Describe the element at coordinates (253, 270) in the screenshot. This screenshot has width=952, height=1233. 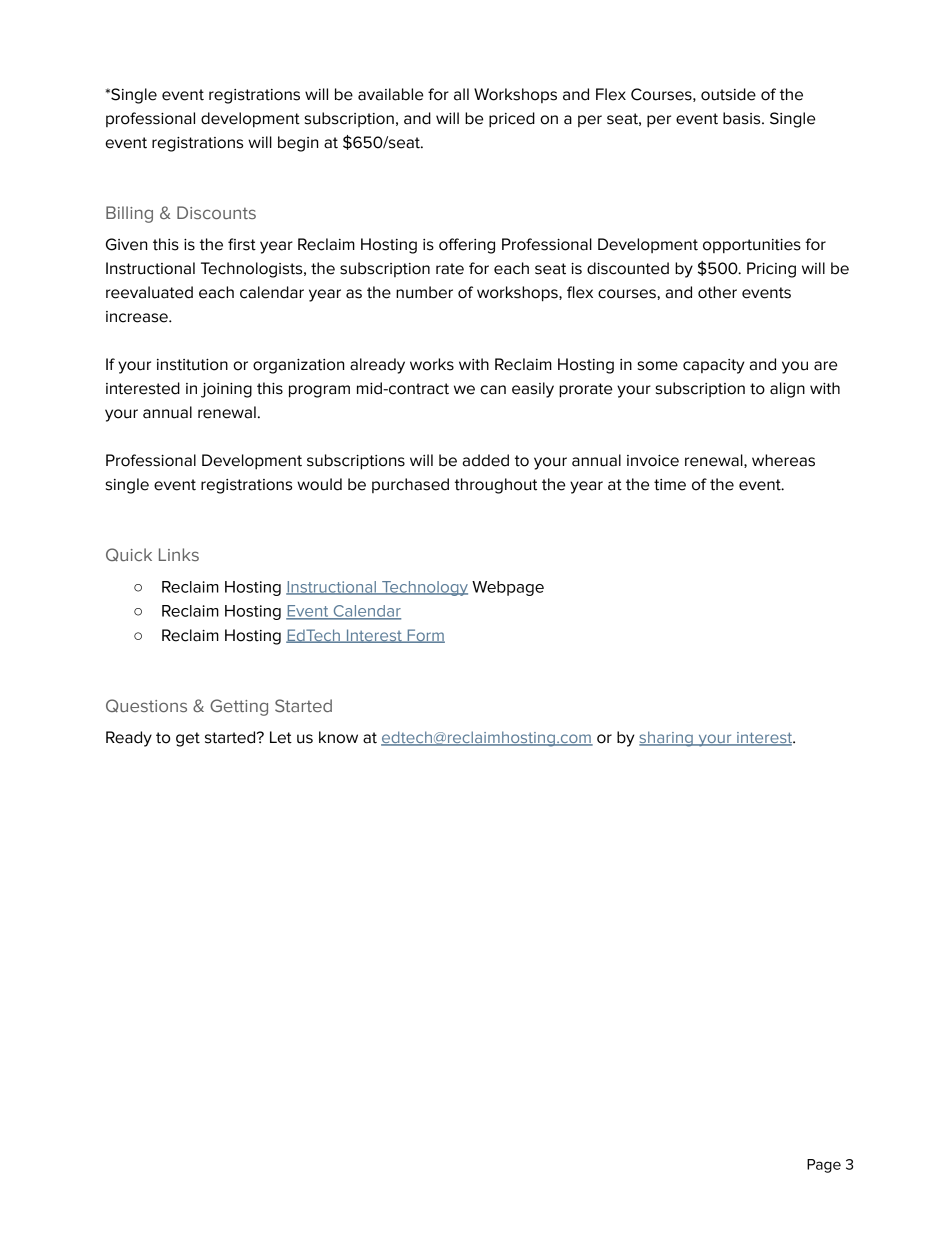
I see `Technologists` at that location.
